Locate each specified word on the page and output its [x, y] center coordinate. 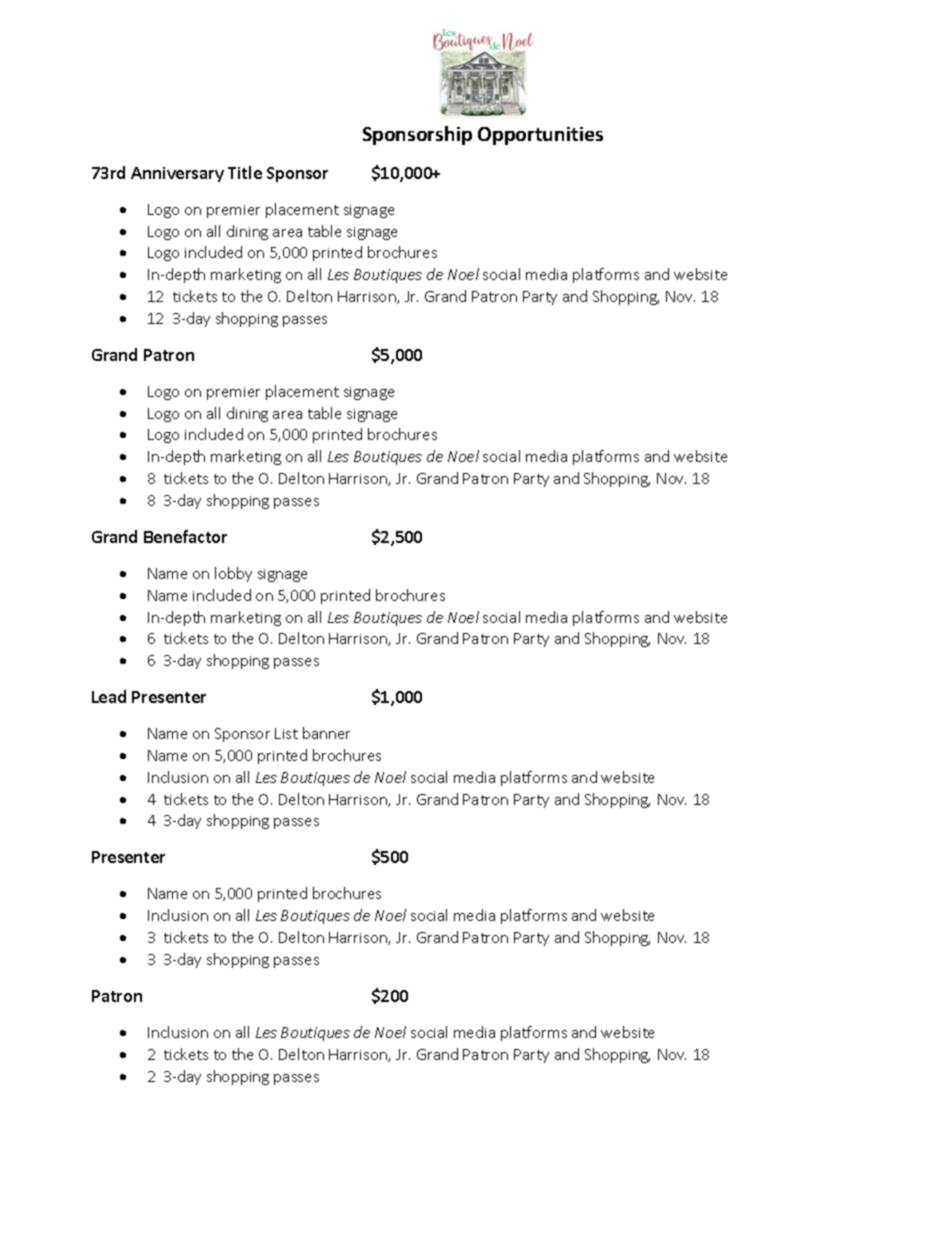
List [286, 733]
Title [245, 172]
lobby [233, 574]
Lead [109, 696]
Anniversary [177, 174]
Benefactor [185, 536]
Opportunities [540, 136]
